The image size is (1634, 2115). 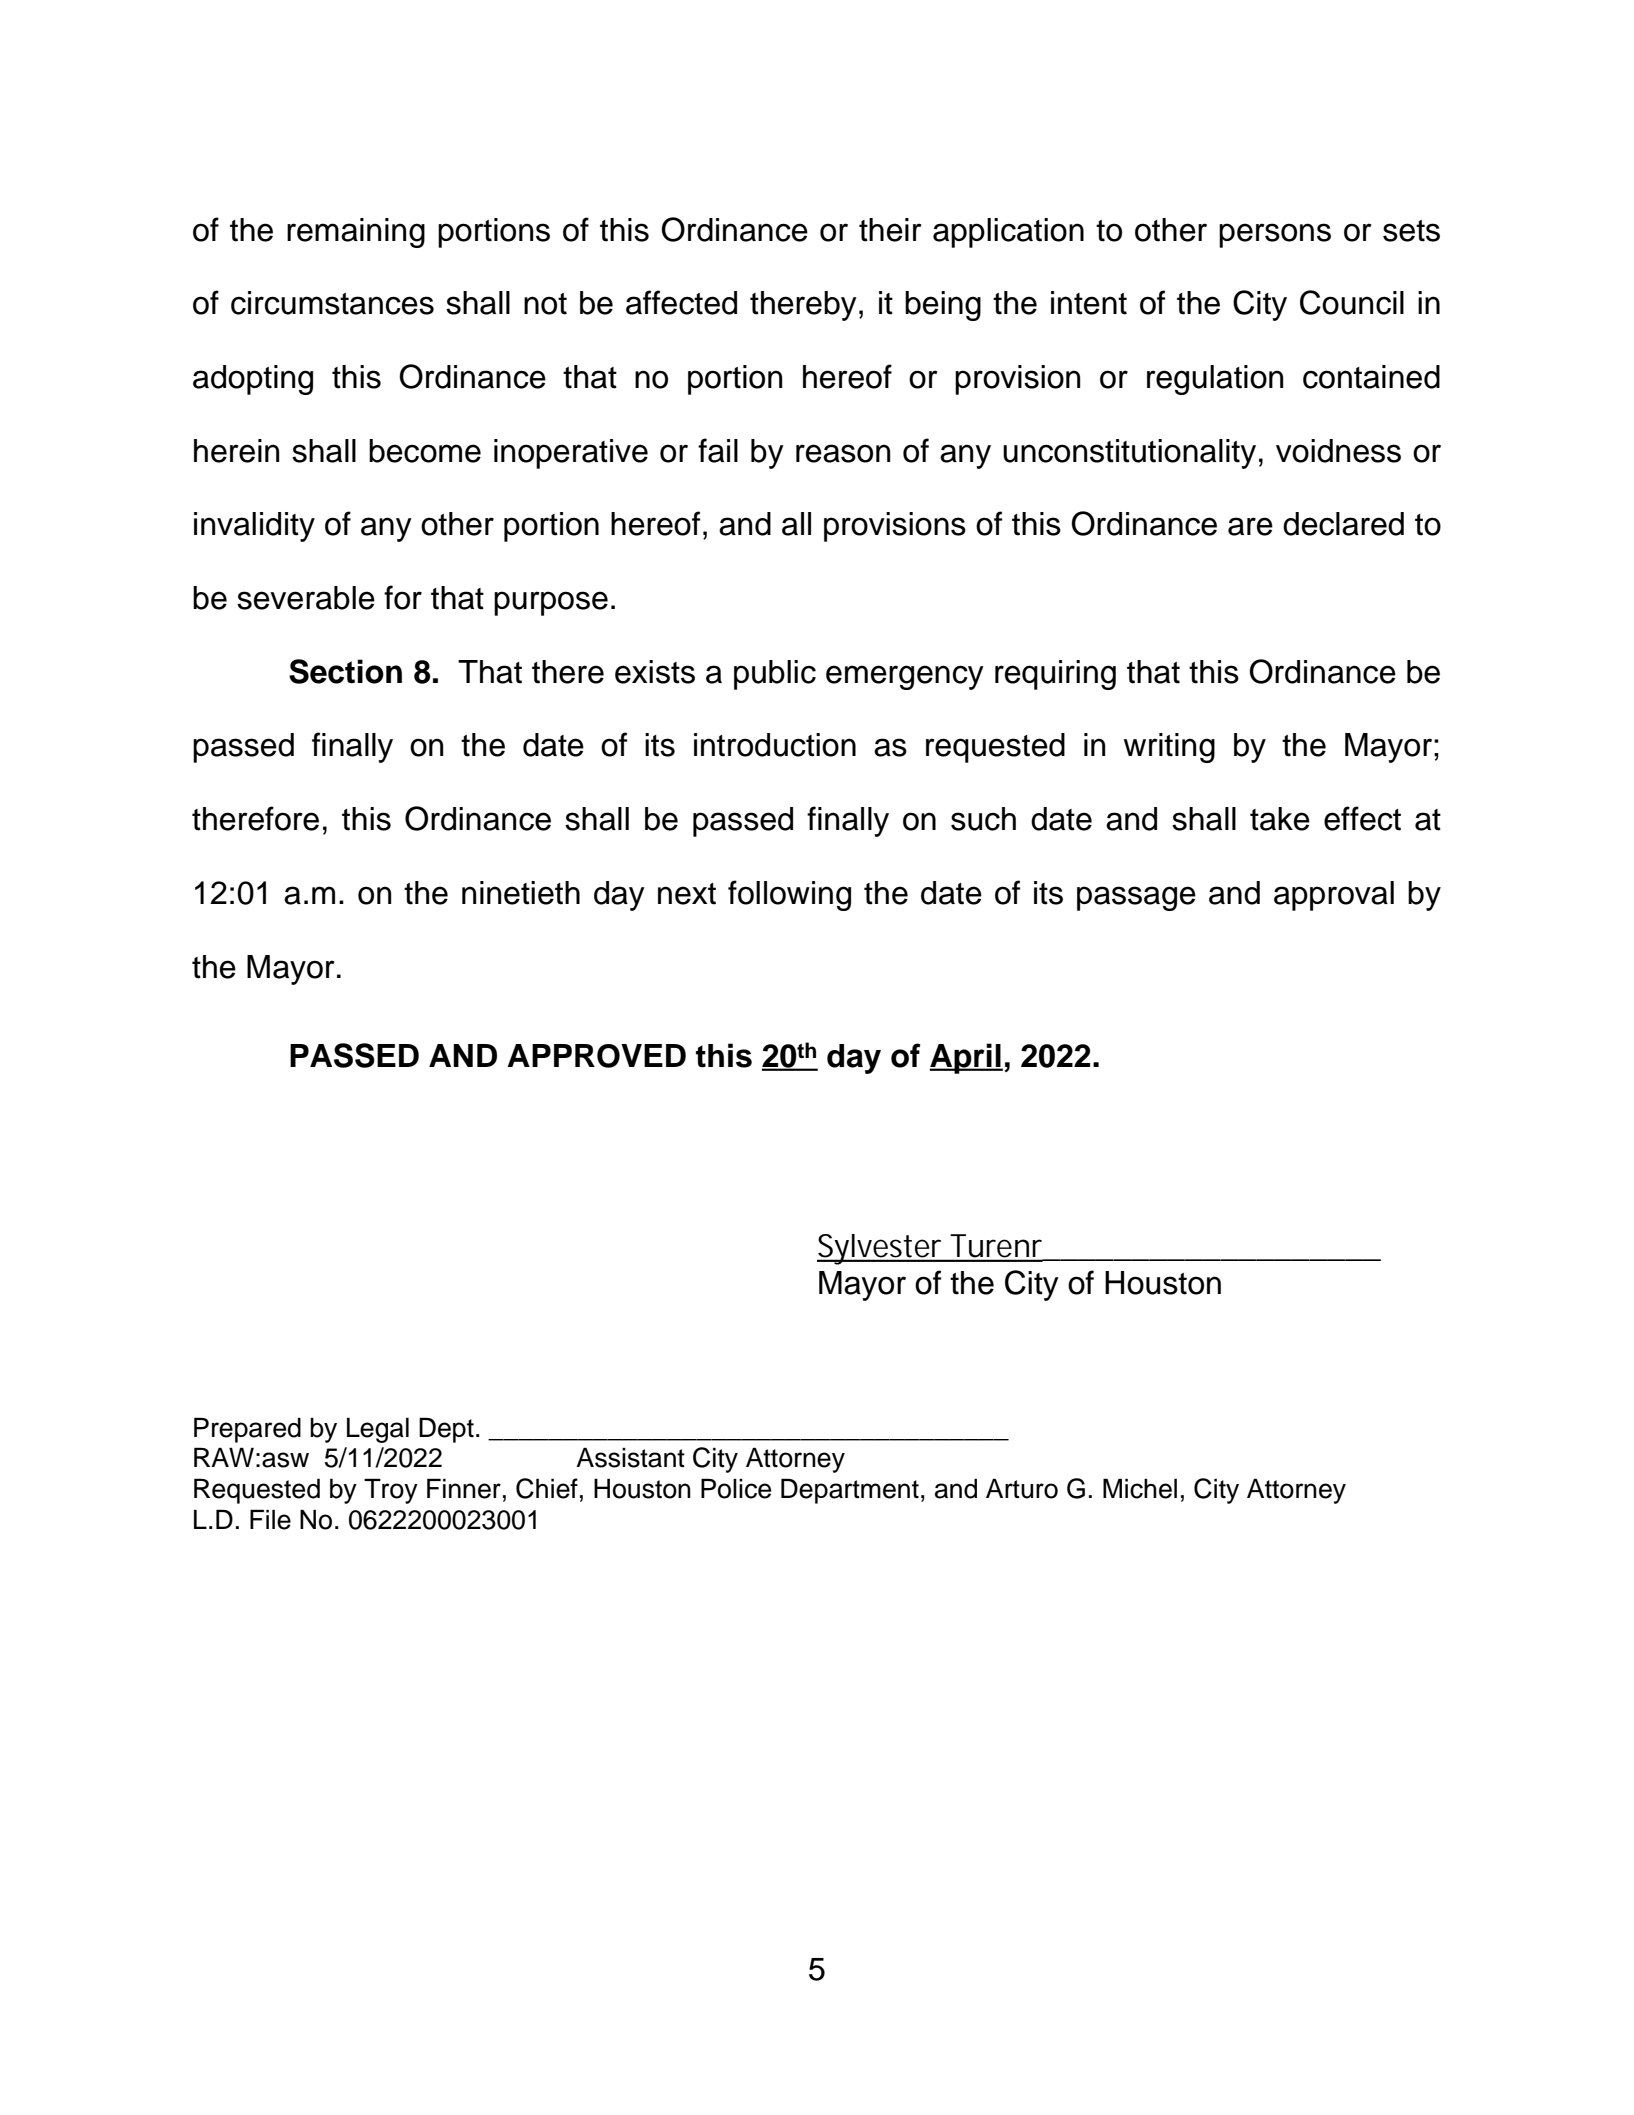 What do you see at coordinates (596, 1056) in the image?
I see `APPROVED` at bounding box center [596, 1056].
